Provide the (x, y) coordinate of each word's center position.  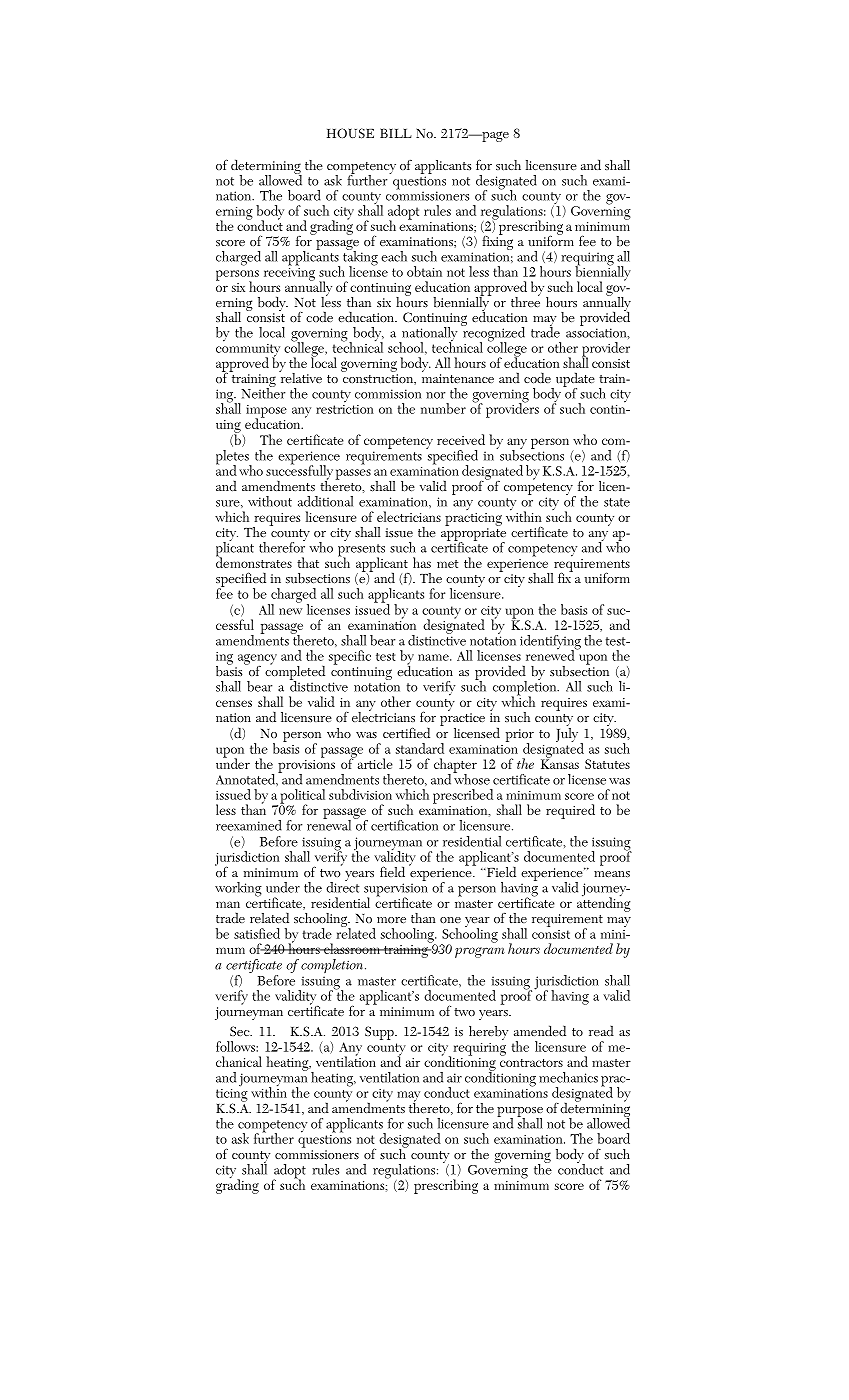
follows (236, 1046)
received (461, 439)
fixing (497, 243)
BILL (396, 133)
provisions (306, 767)
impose (266, 412)
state (617, 502)
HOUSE (350, 133)
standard (420, 748)
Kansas (560, 763)
